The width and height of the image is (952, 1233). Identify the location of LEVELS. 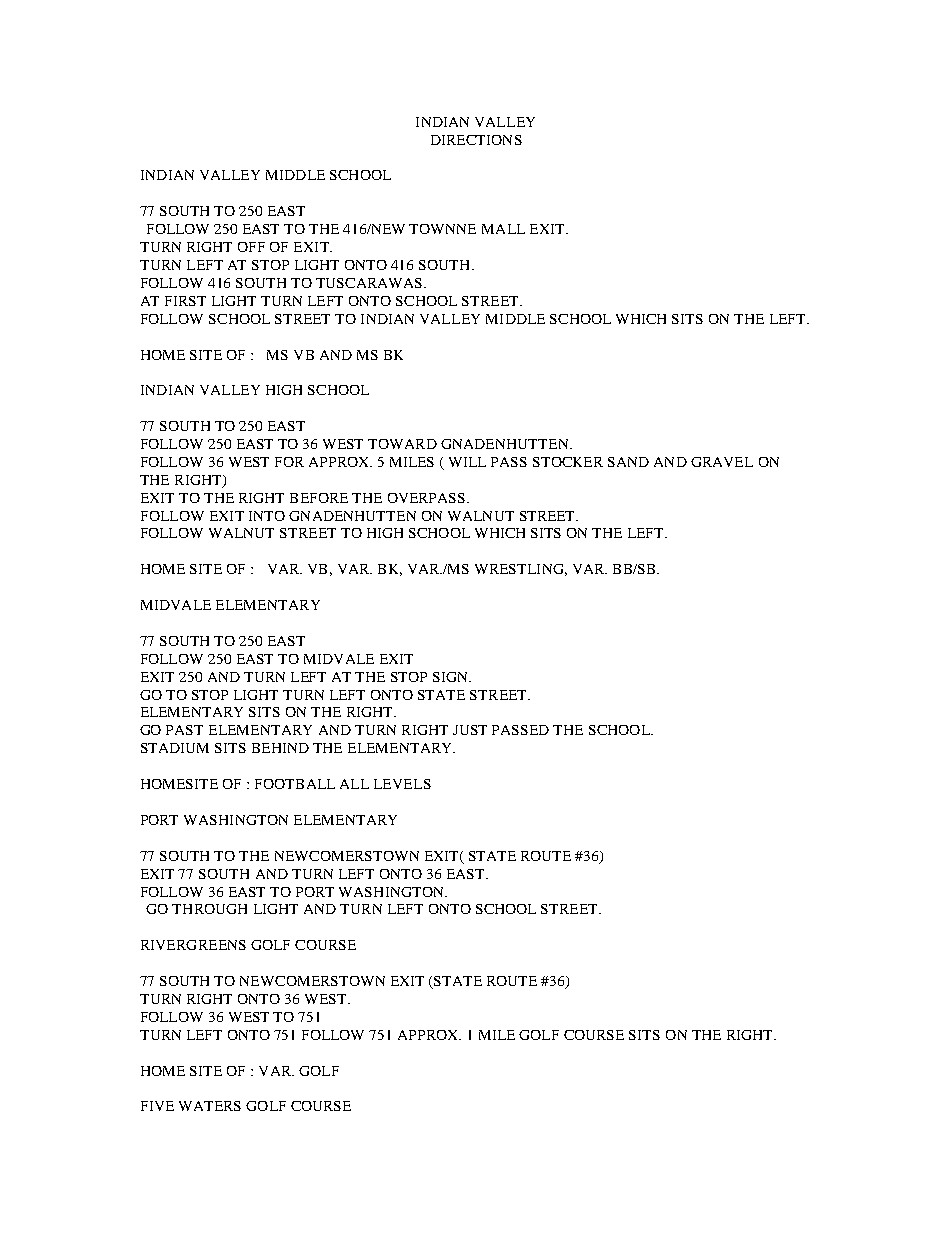
(402, 784).
